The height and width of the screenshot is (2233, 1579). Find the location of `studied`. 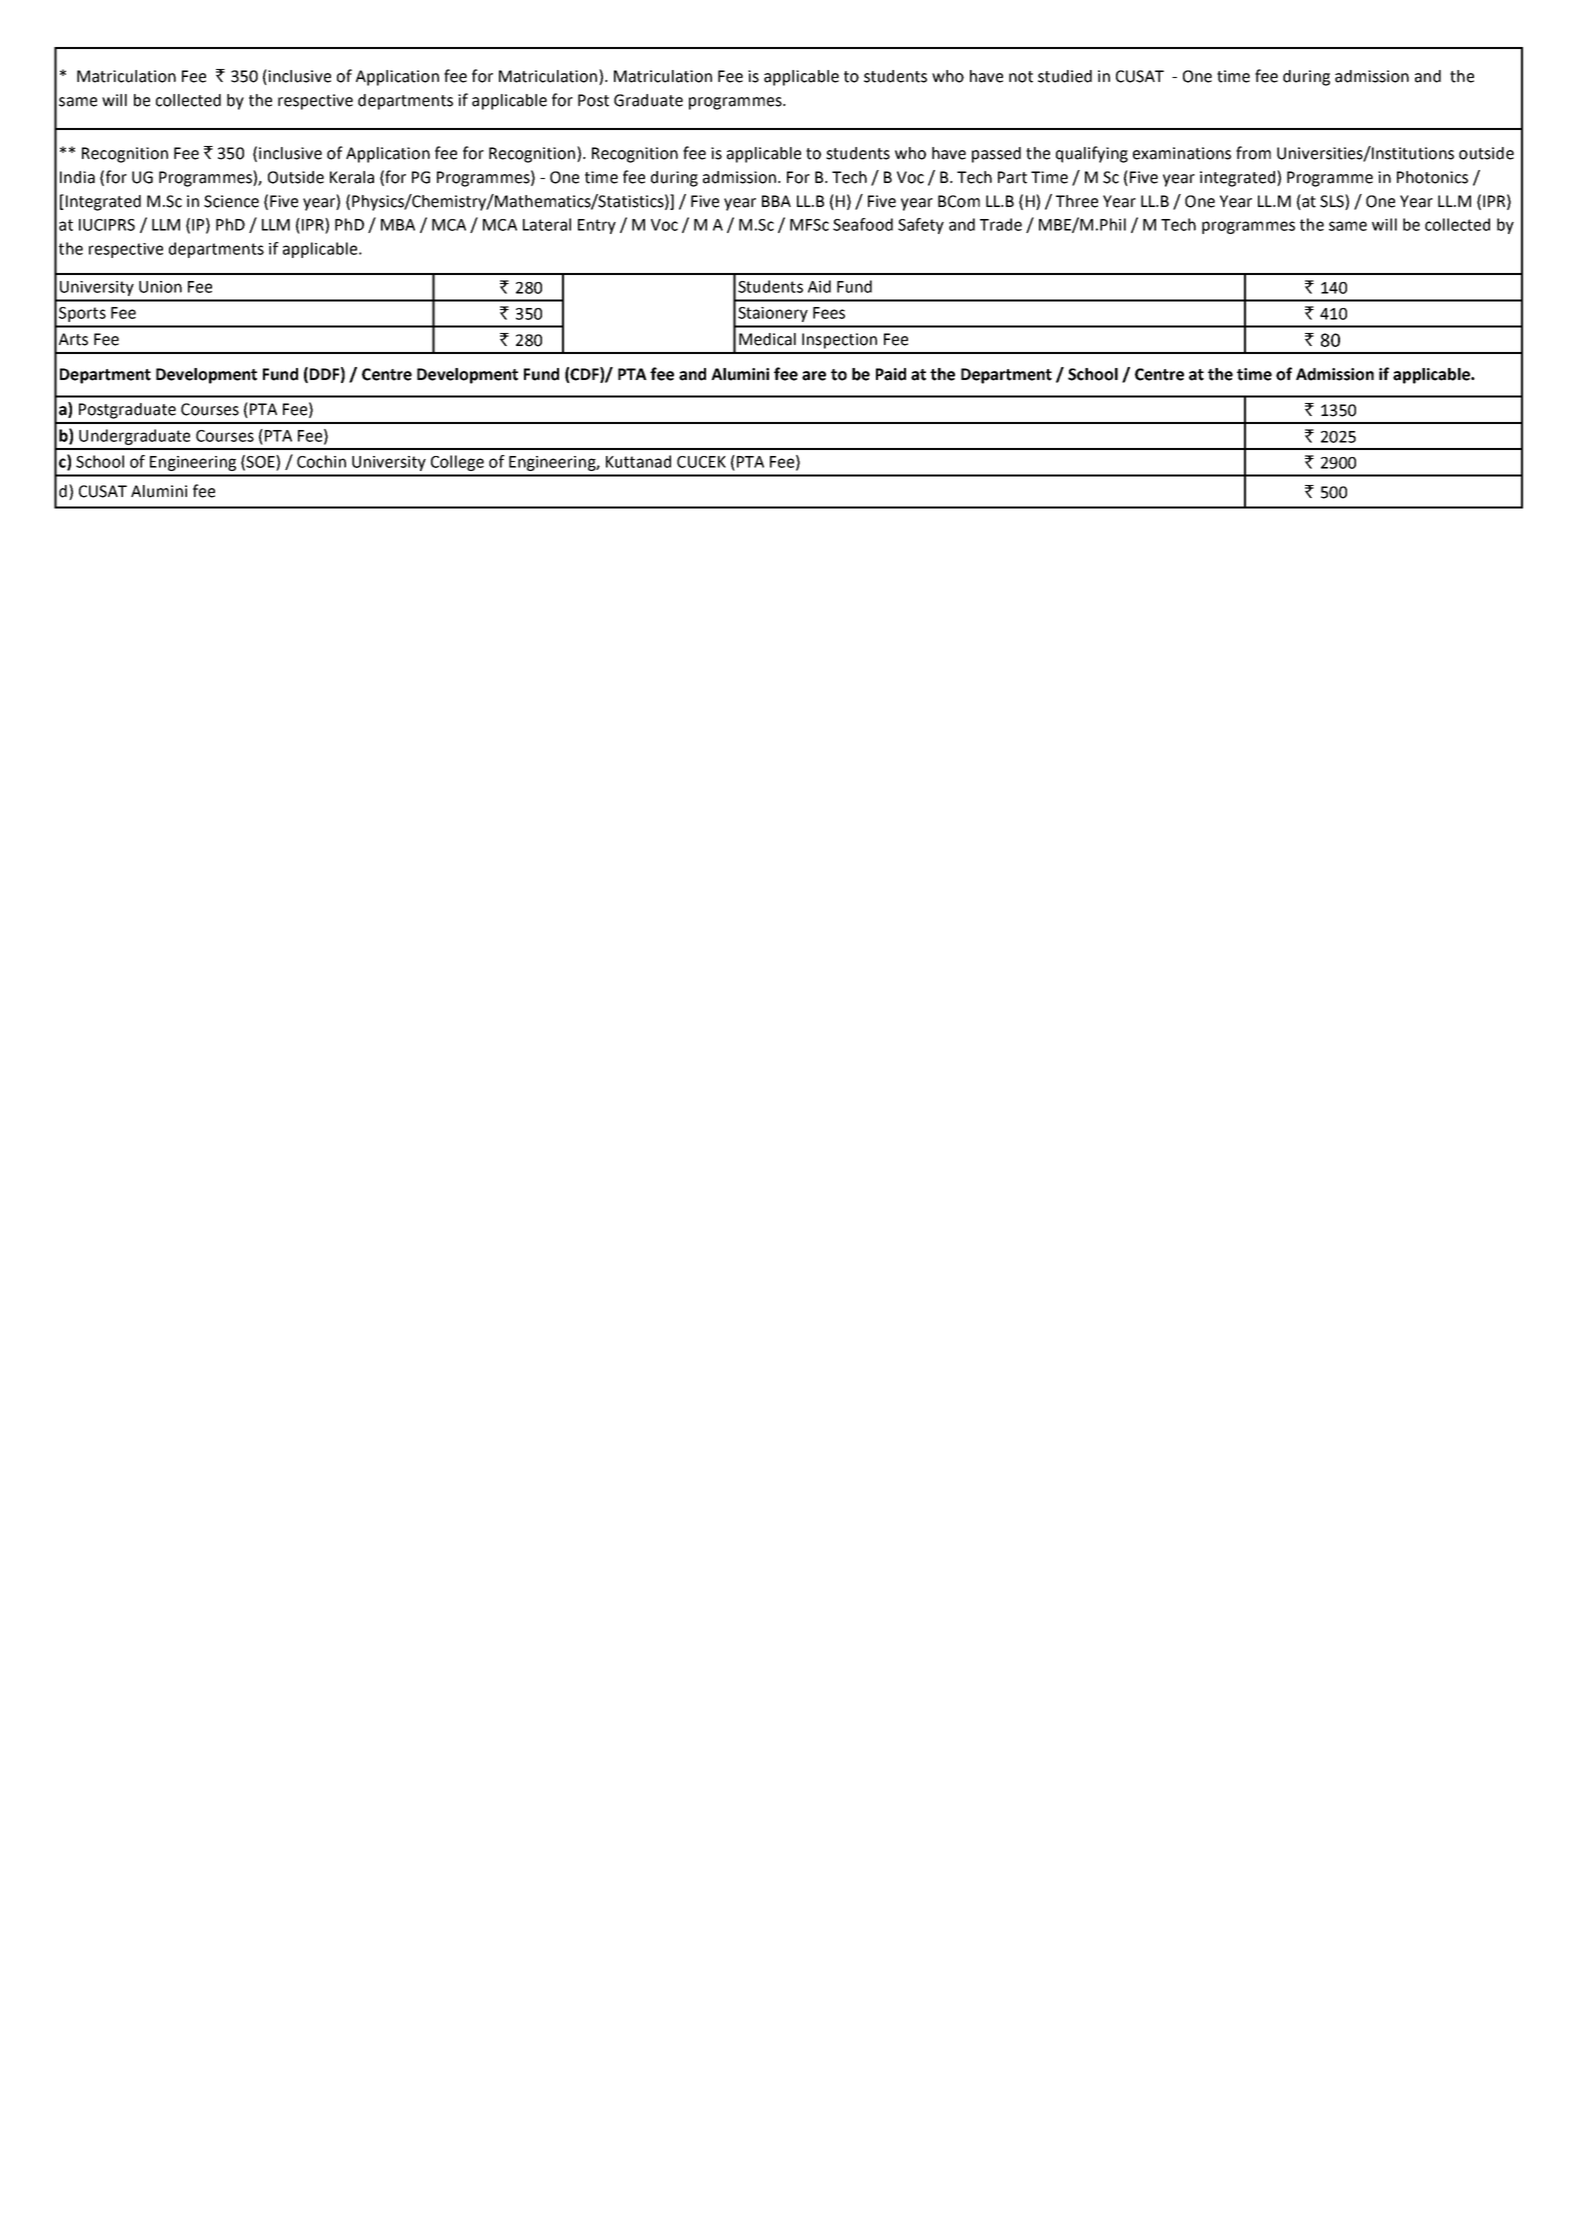

studied is located at coordinates (1065, 76).
